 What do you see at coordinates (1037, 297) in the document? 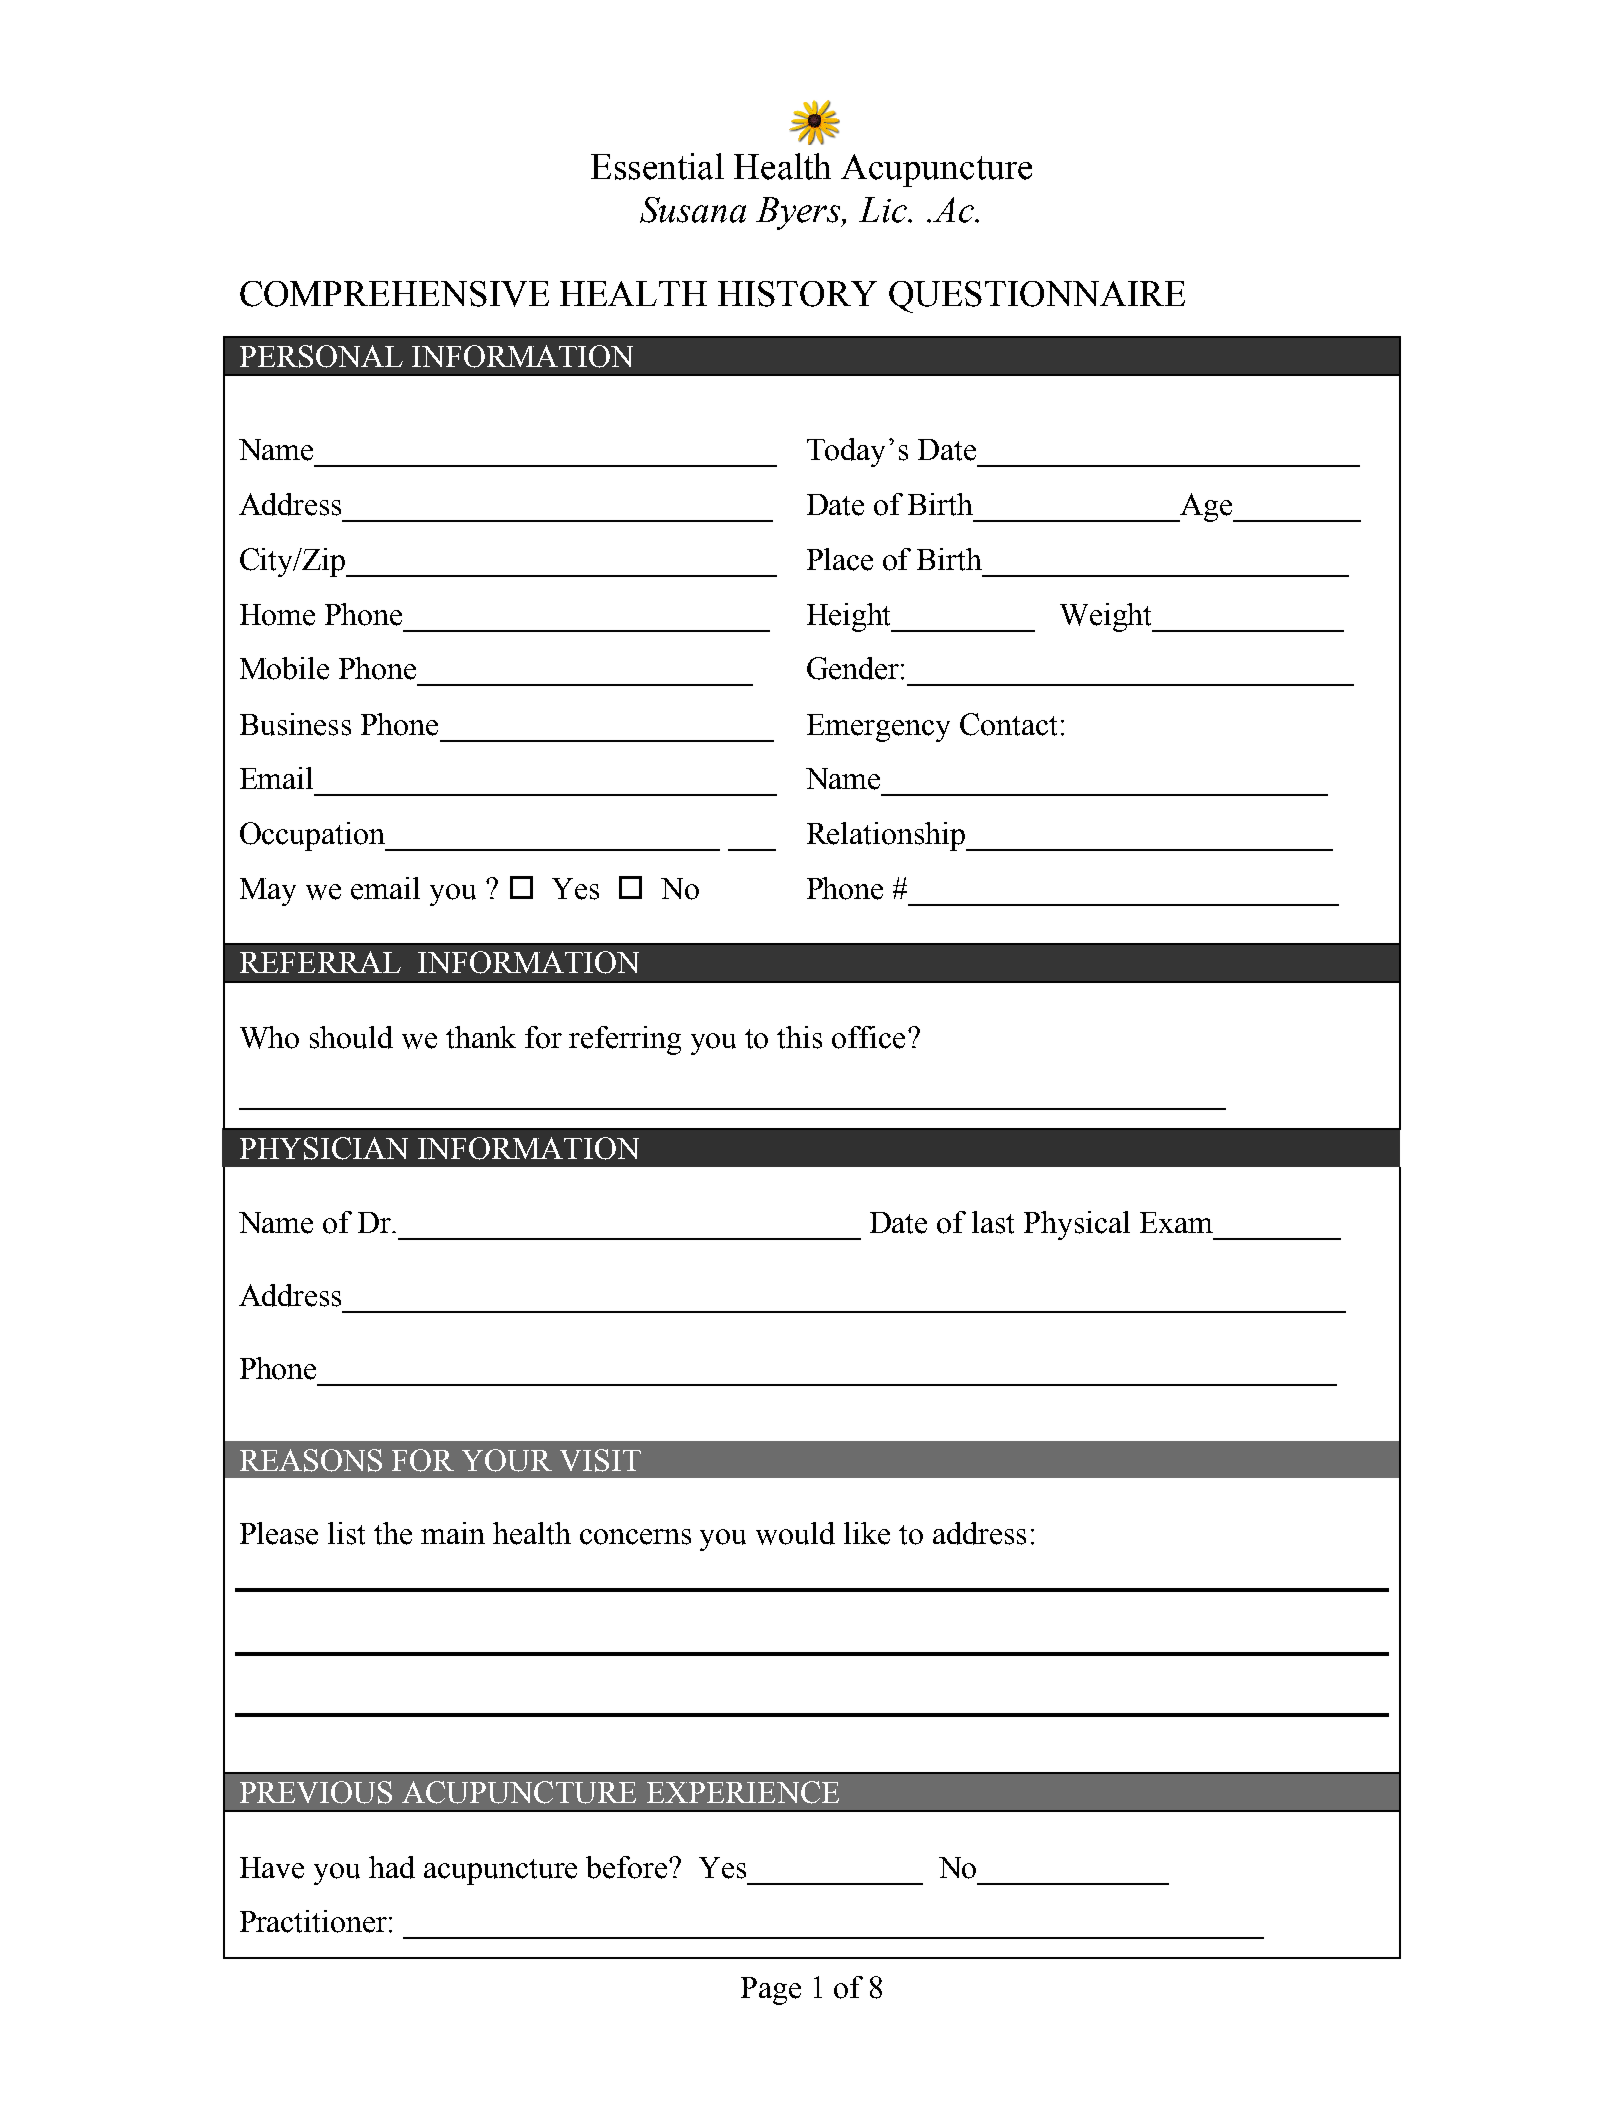
I see `QUESTIONNAIRE` at bounding box center [1037, 297].
